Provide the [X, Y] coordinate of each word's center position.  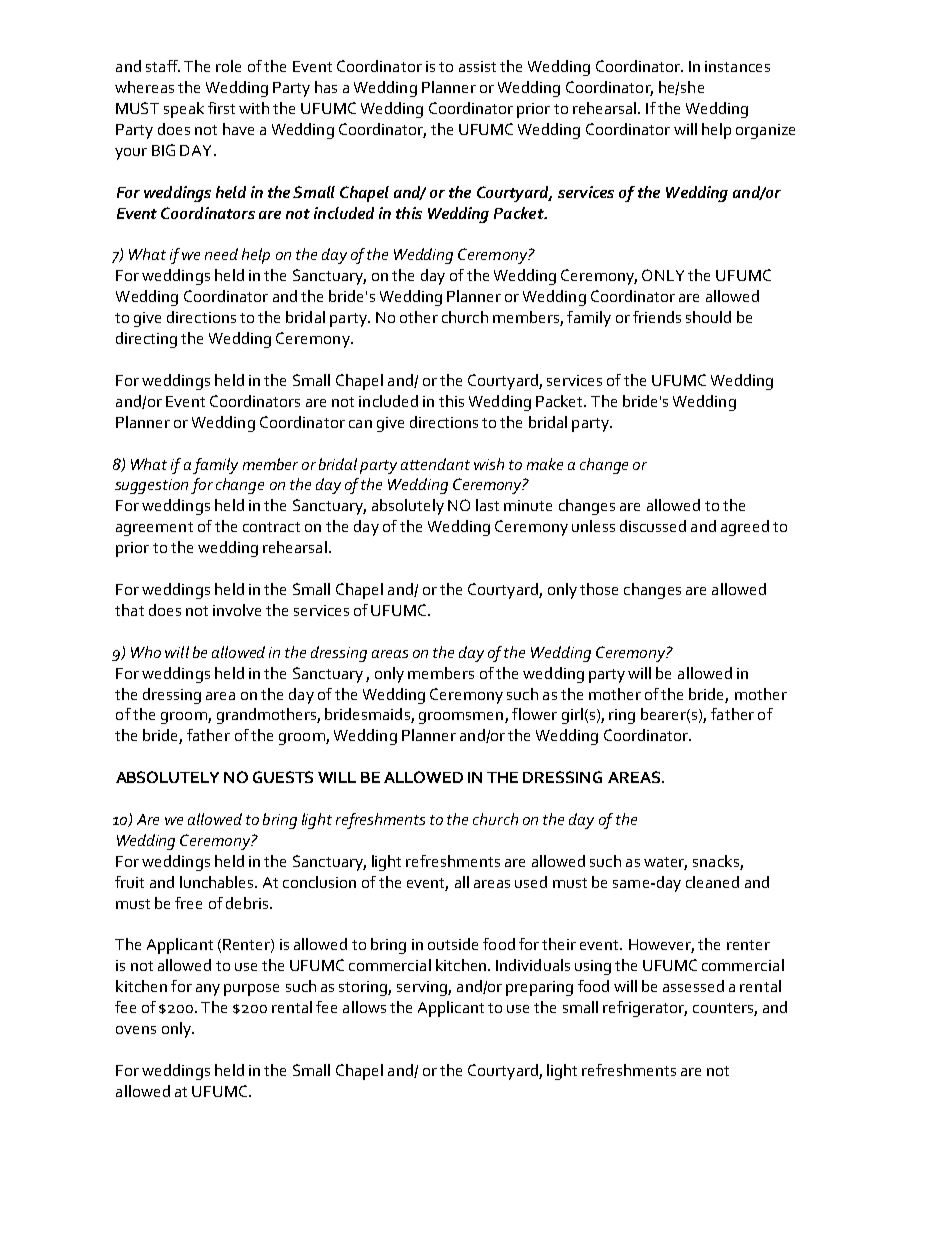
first [221, 108]
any [208, 990]
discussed [653, 526]
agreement [154, 529]
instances [737, 66]
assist [477, 66]
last [487, 505]
